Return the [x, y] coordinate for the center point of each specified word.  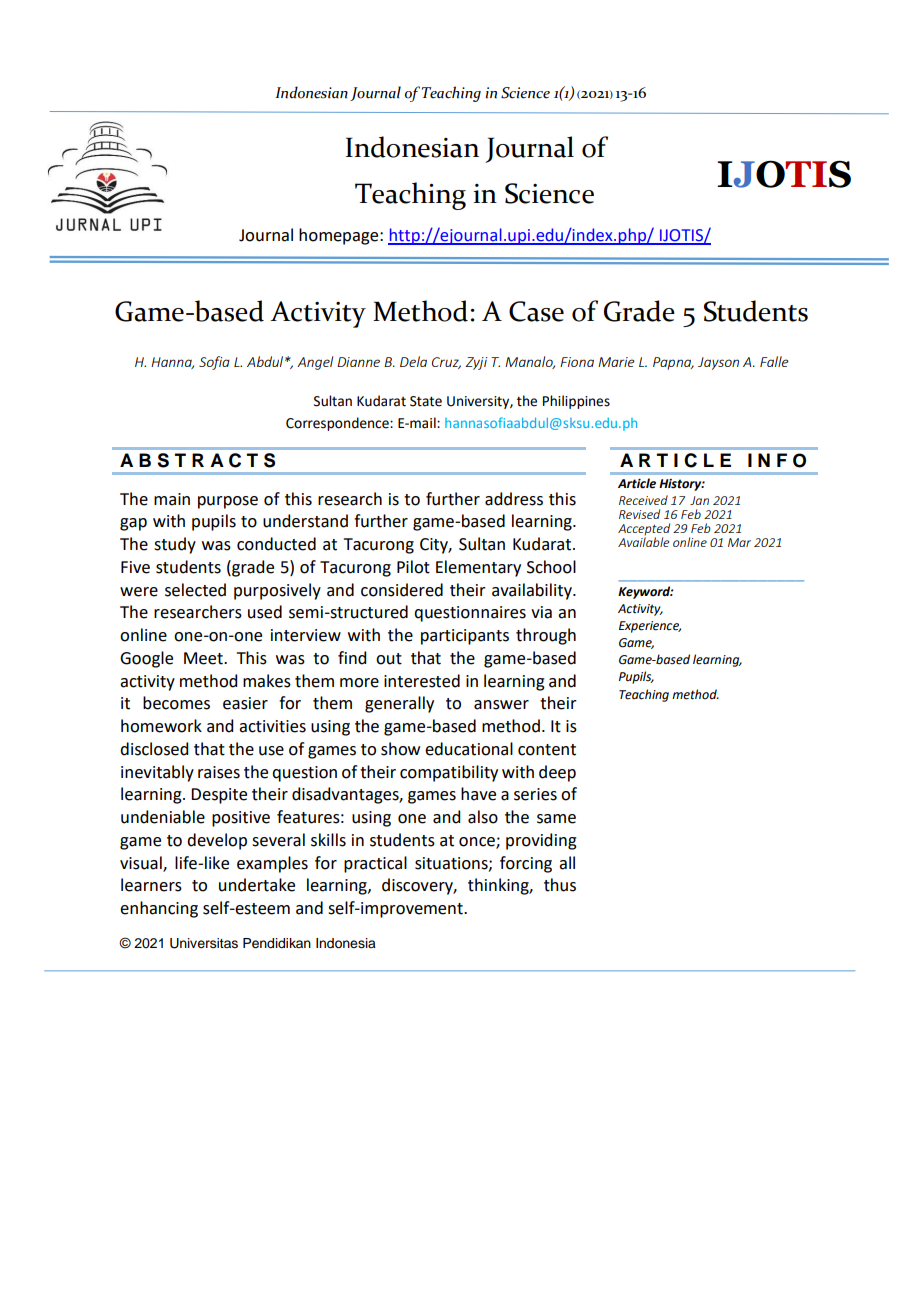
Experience [650, 627]
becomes [176, 703]
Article [637, 483]
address [514, 499]
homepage [340, 236]
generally [399, 704]
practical [375, 864]
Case [536, 311]
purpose [228, 502]
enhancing [159, 909]
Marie [616, 362]
